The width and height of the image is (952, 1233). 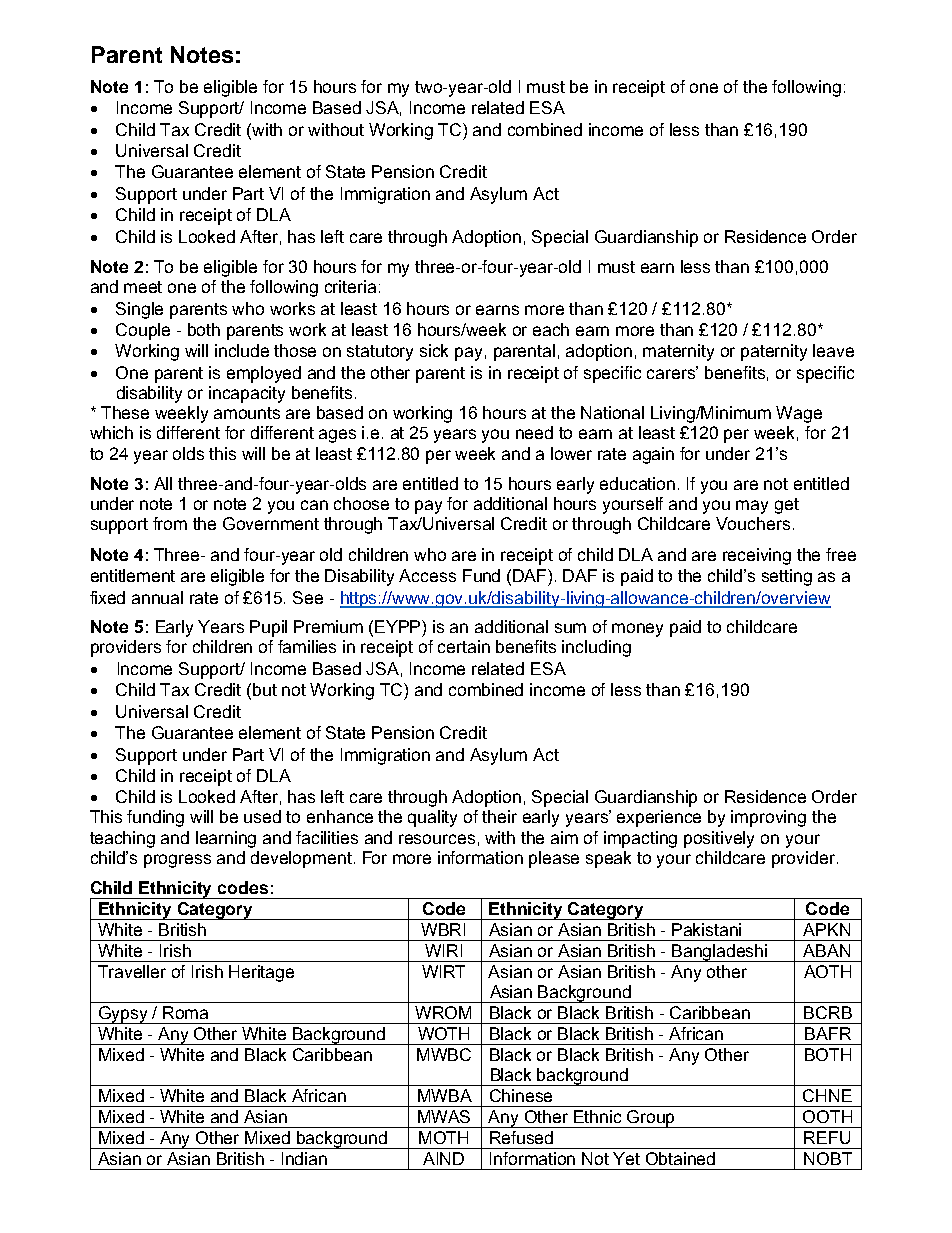 I want to click on Group, so click(x=652, y=1119).
